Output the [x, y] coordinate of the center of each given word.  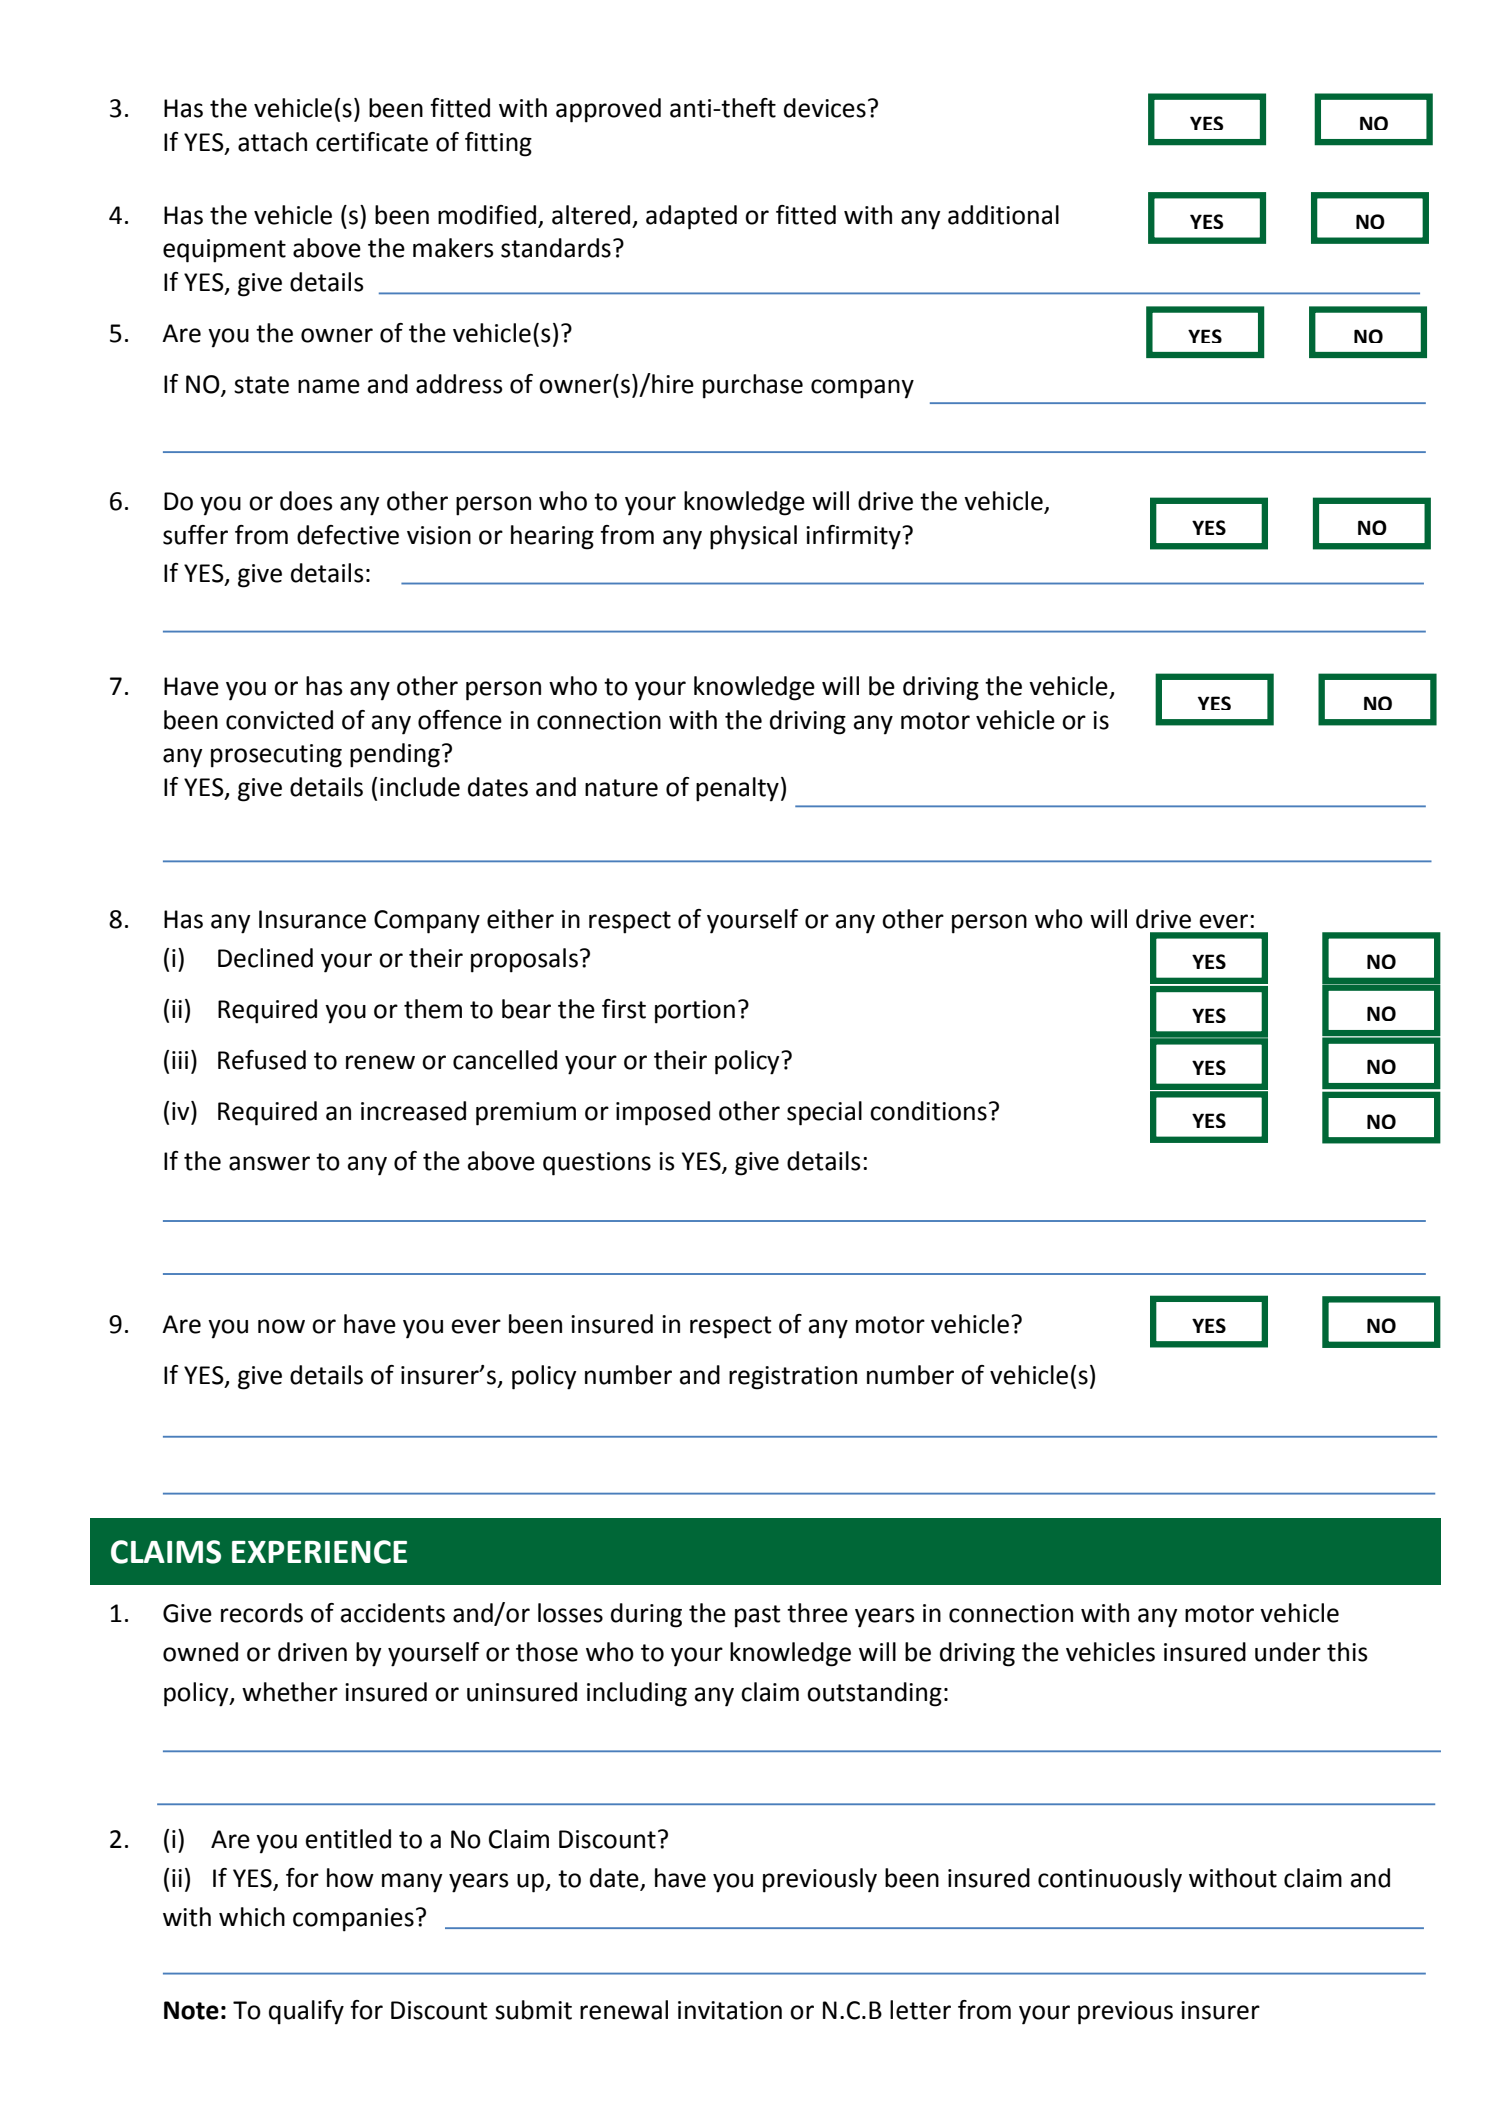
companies [353, 1920]
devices [825, 108]
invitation [730, 2010]
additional [1003, 215]
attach [272, 142]
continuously [1110, 1880]
